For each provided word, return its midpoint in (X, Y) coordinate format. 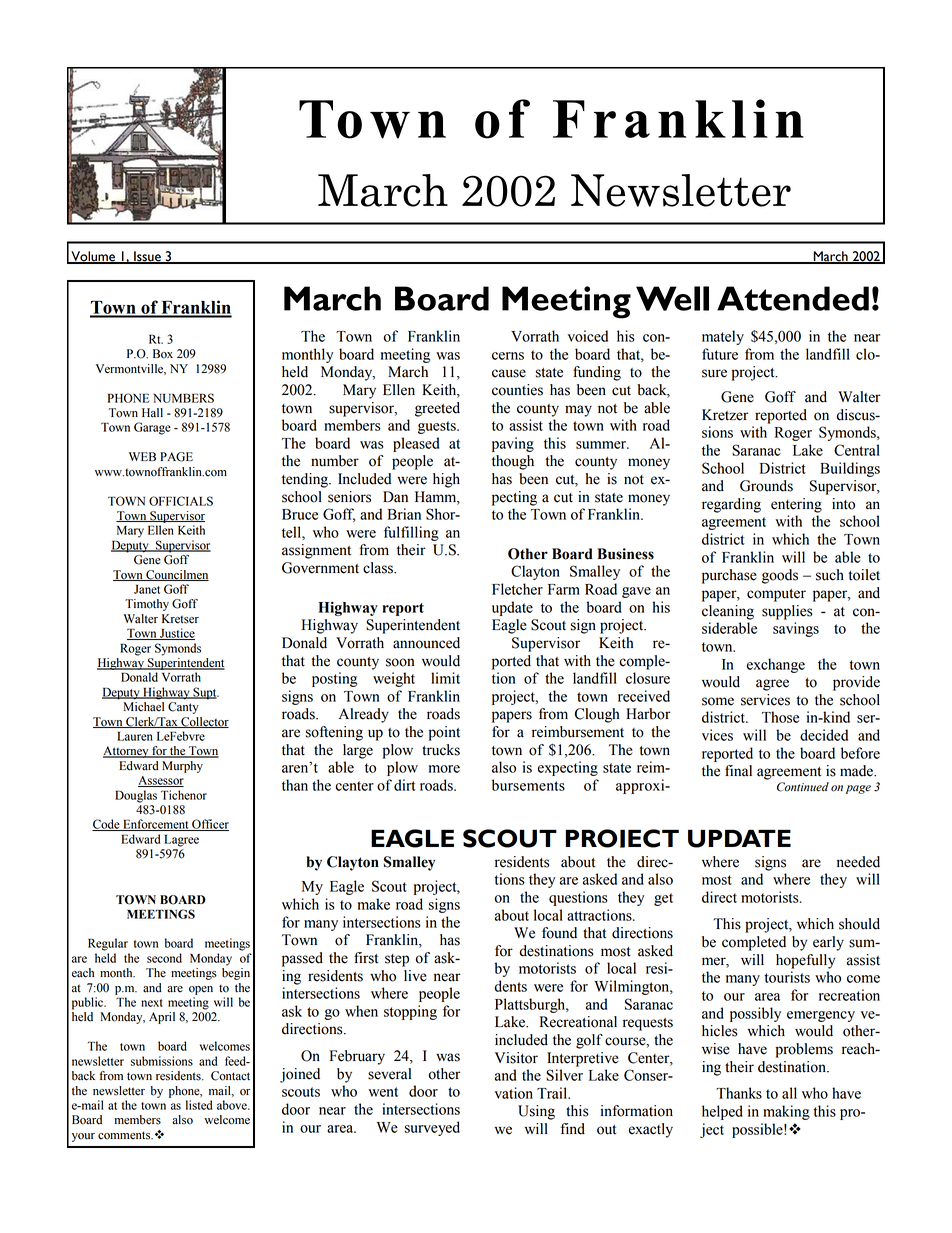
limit (445, 678)
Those (780, 717)
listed (199, 1105)
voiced (588, 336)
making (786, 1112)
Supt (205, 693)
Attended (793, 298)
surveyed (432, 1128)
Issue (147, 257)
